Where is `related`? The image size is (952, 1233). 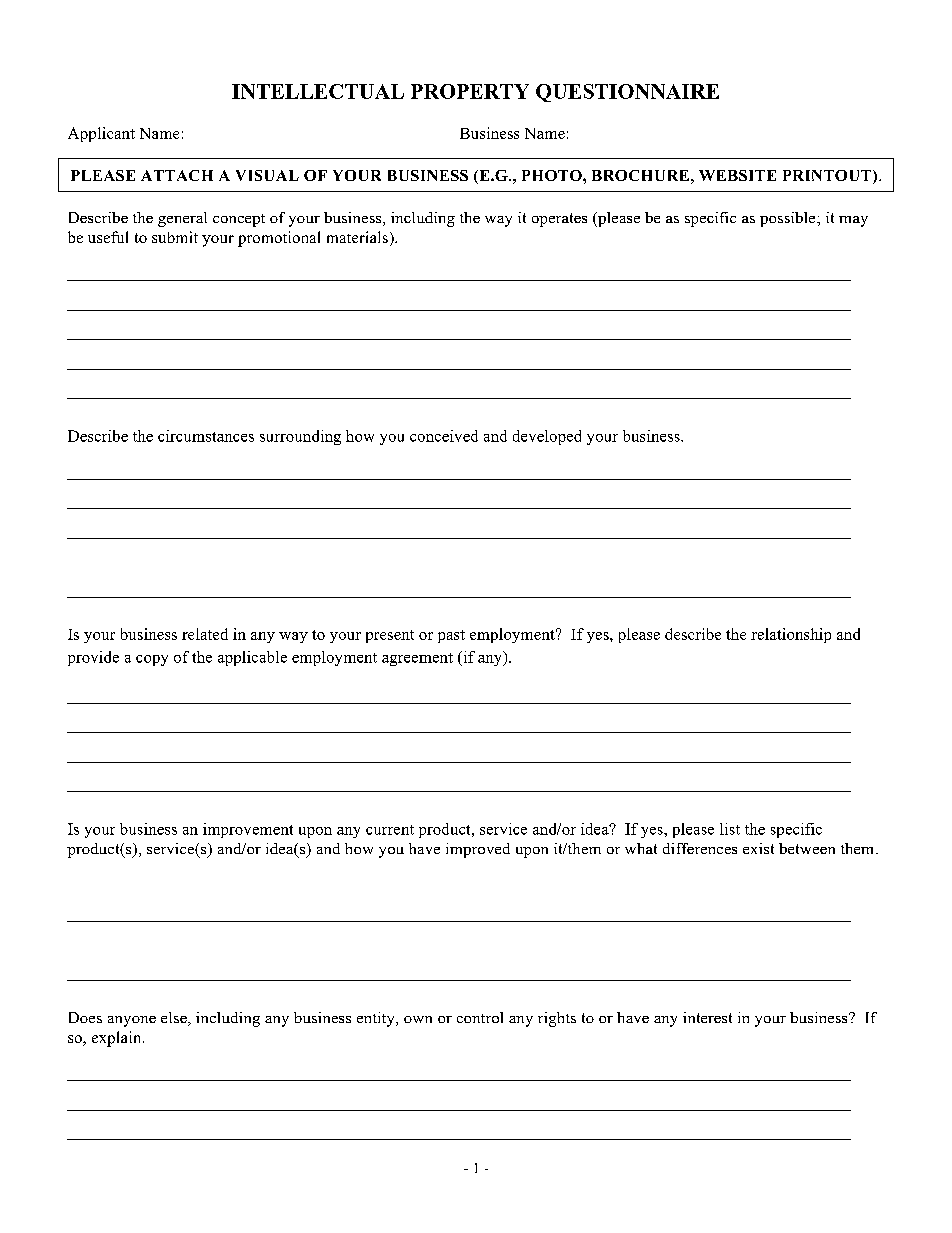 related is located at coordinates (205, 634).
